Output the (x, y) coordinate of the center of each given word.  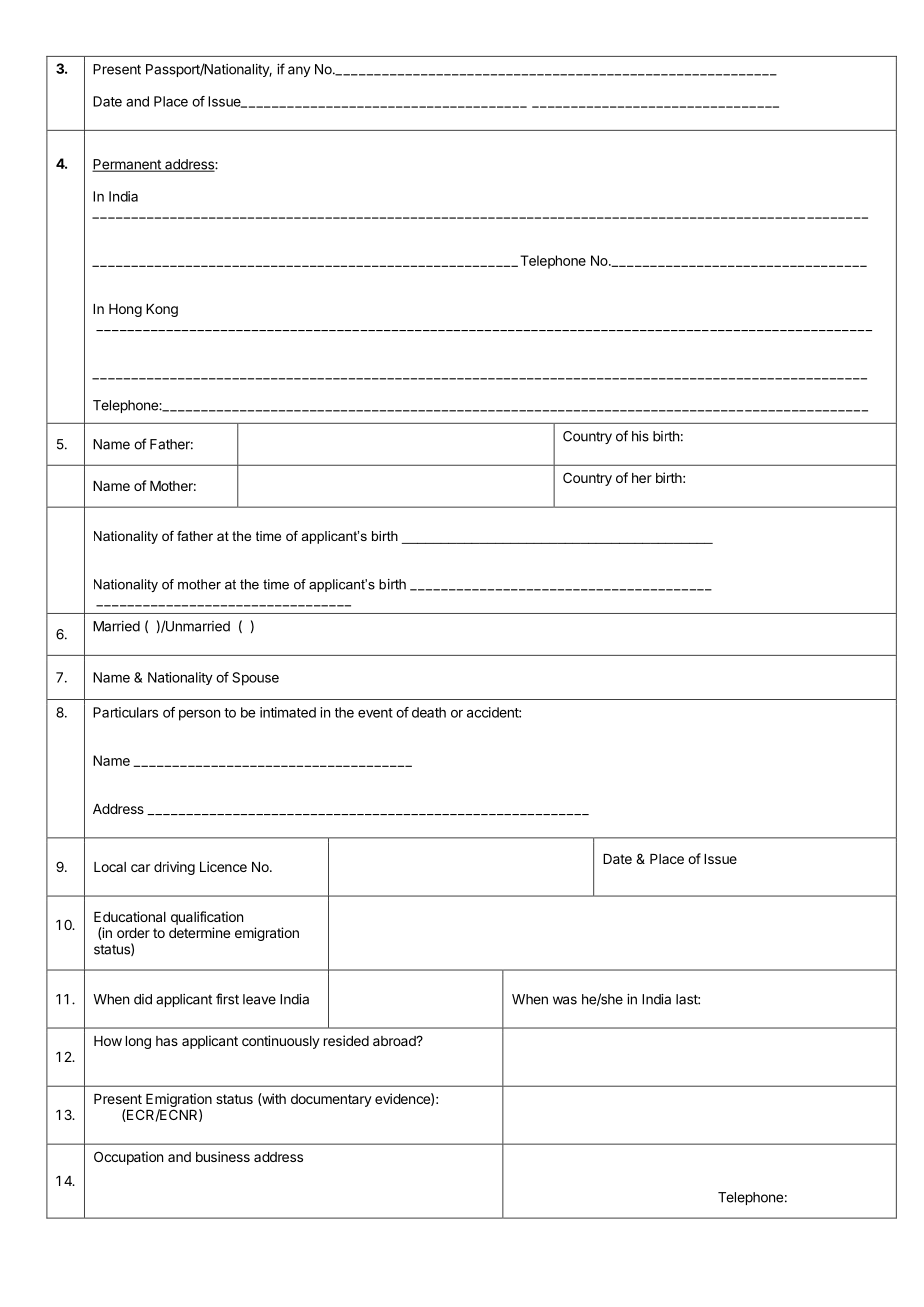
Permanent (127, 165)
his (640, 436)
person (199, 715)
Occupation (128, 1158)
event (375, 713)
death (429, 712)
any (299, 71)
